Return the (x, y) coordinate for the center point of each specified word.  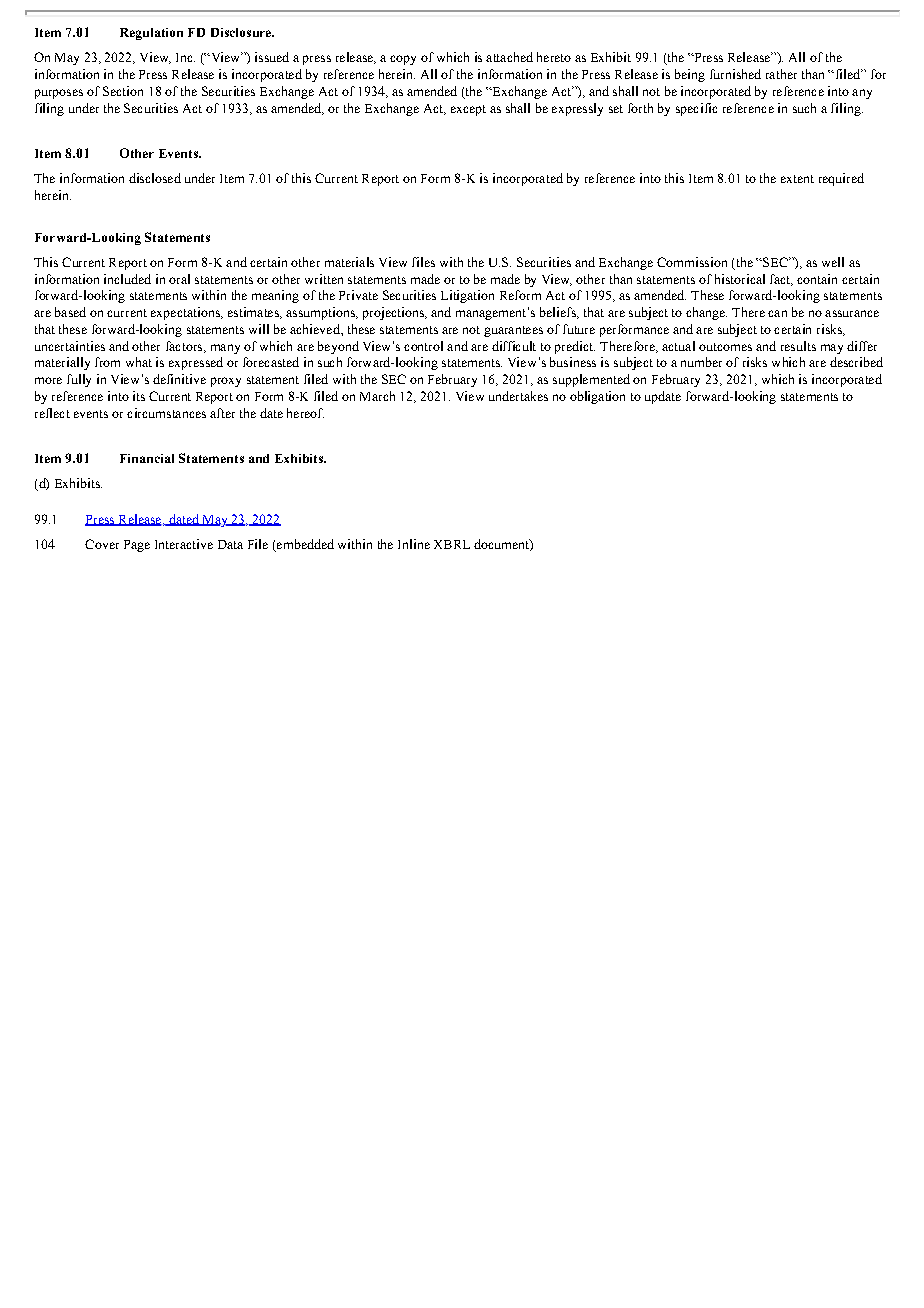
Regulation (151, 34)
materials (349, 262)
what (139, 362)
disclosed (155, 178)
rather (781, 74)
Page (137, 546)
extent (797, 179)
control (423, 346)
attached (509, 57)
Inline (414, 544)
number (701, 362)
